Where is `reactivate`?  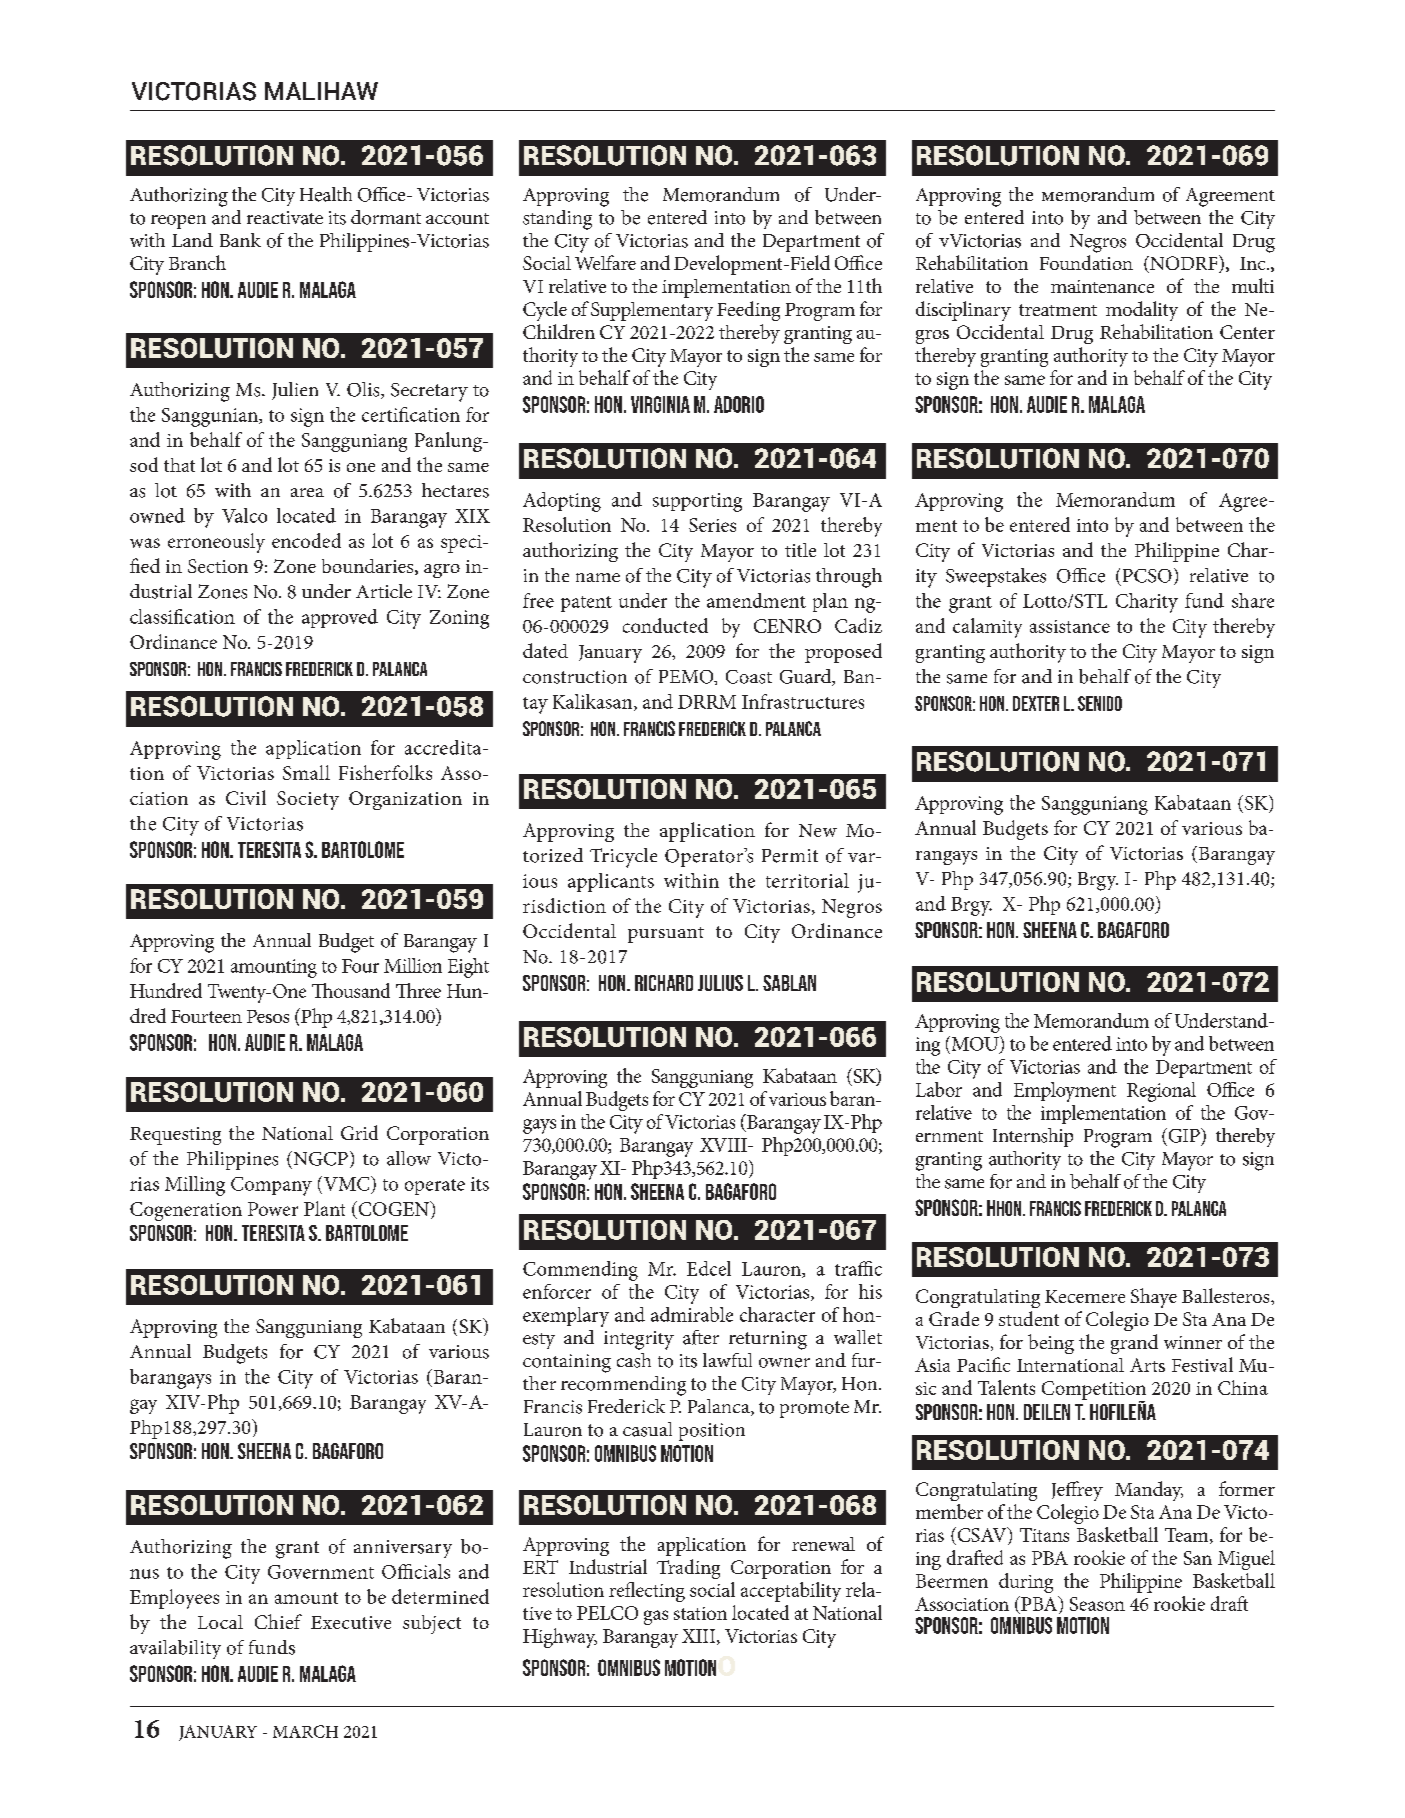
reactivate is located at coordinates (285, 218).
